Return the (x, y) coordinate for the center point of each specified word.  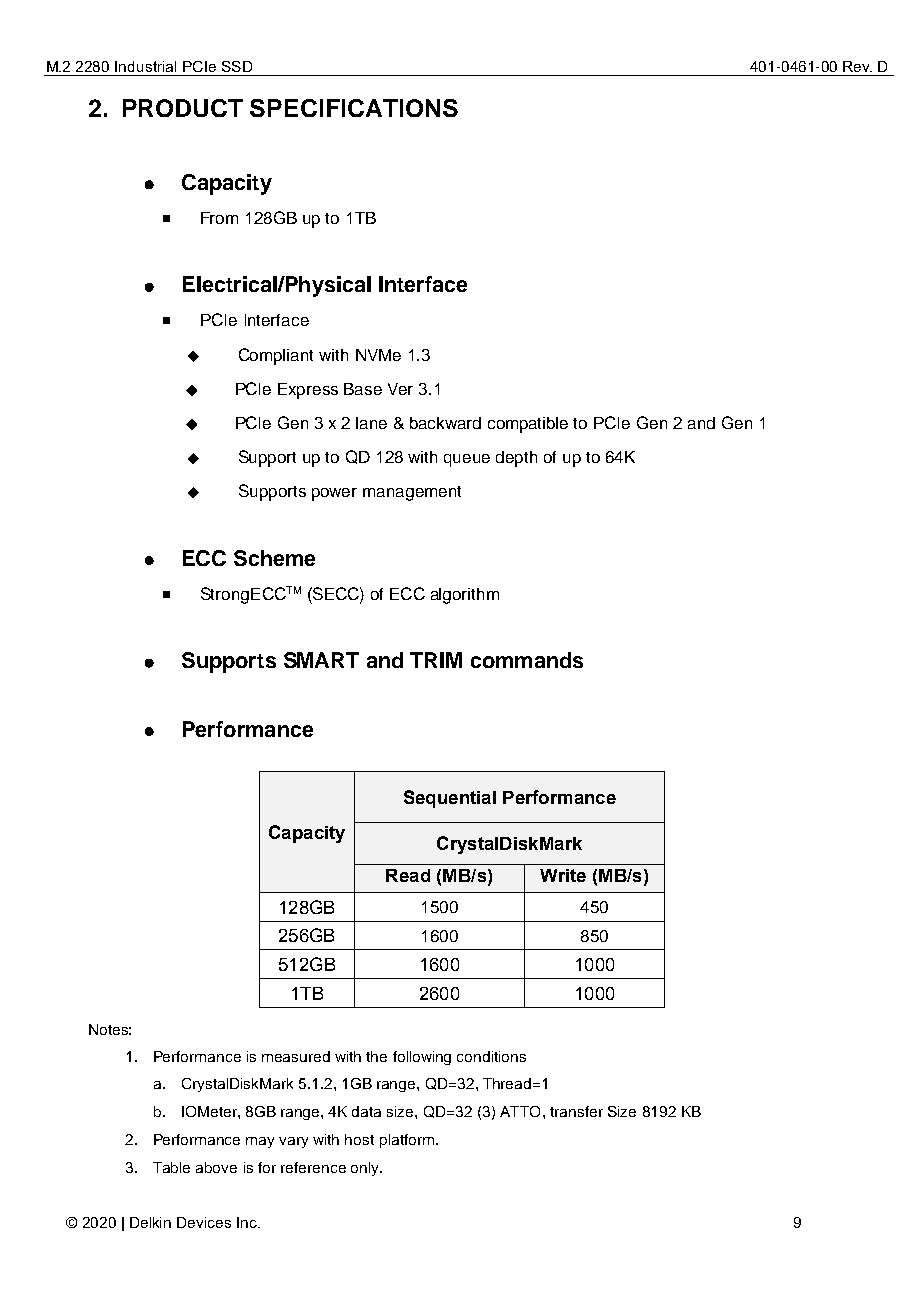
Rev (857, 66)
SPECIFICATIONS (354, 108)
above (216, 1167)
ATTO (520, 1111)
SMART (321, 660)
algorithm (465, 596)
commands (527, 660)
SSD (237, 66)
